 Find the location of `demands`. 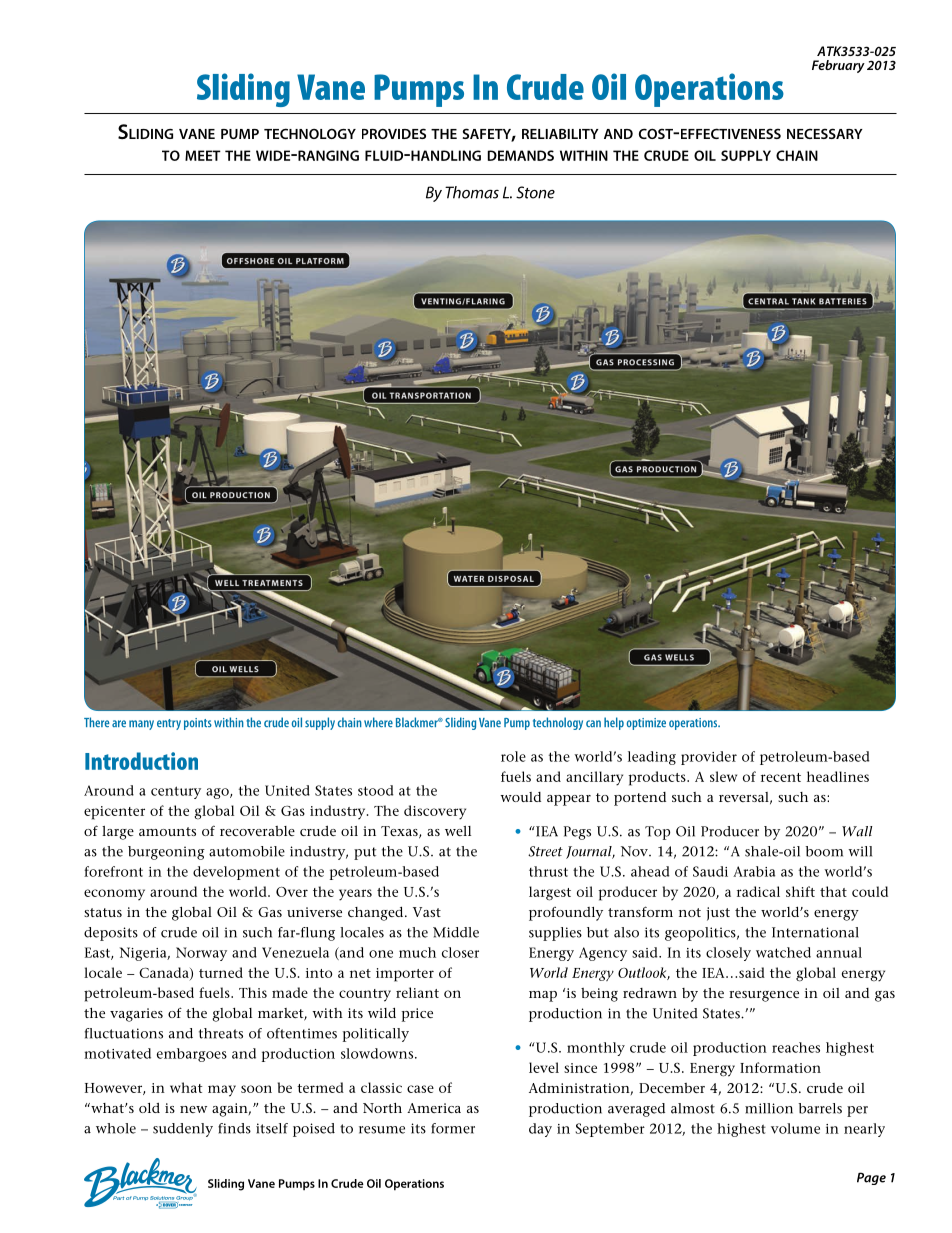

demands is located at coordinates (521, 155).
